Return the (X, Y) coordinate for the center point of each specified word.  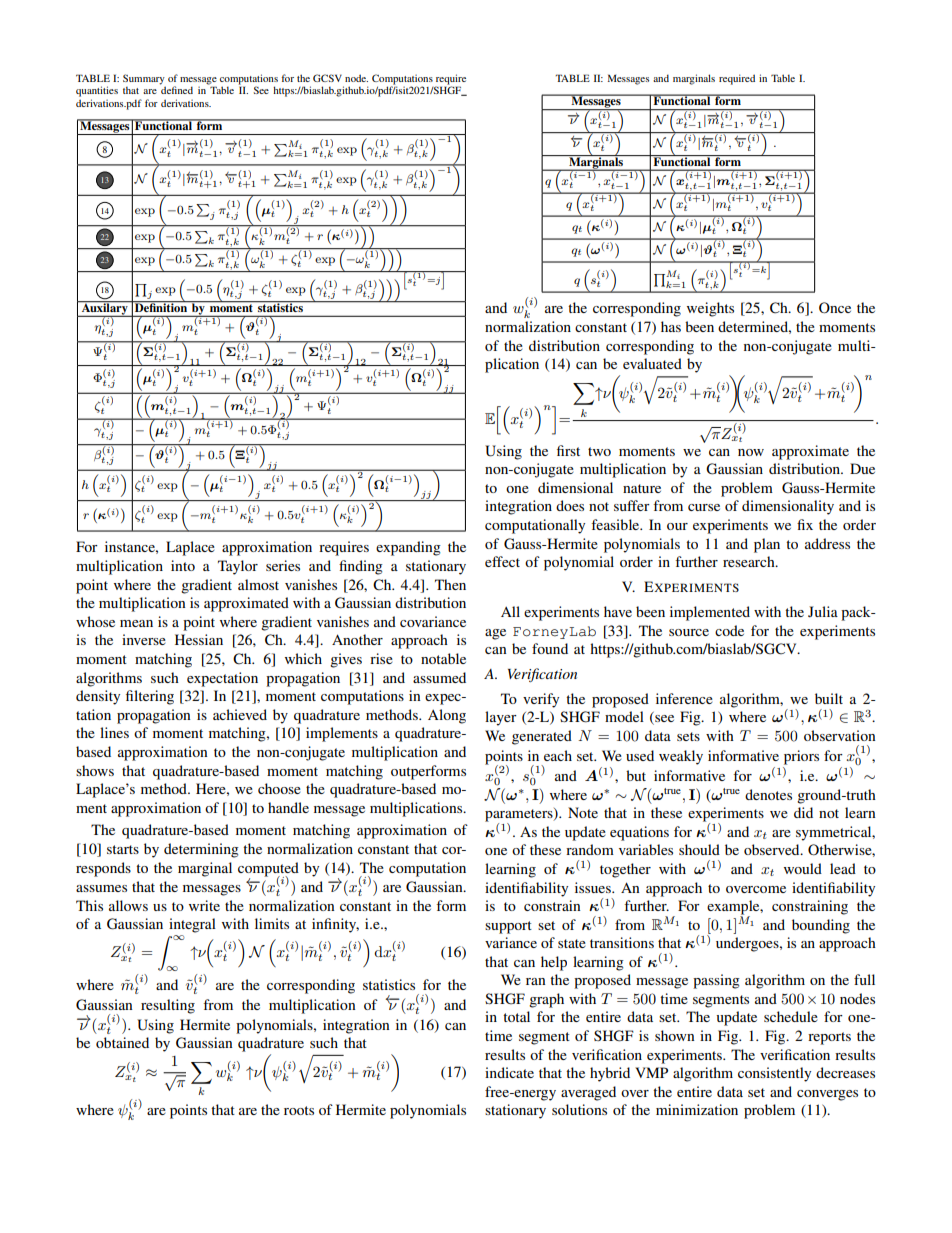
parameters (520, 816)
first (568, 450)
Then (450, 584)
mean (136, 623)
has (671, 326)
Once (835, 308)
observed (773, 849)
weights (710, 309)
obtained (122, 1042)
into (183, 565)
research (750, 561)
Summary (144, 80)
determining (201, 850)
